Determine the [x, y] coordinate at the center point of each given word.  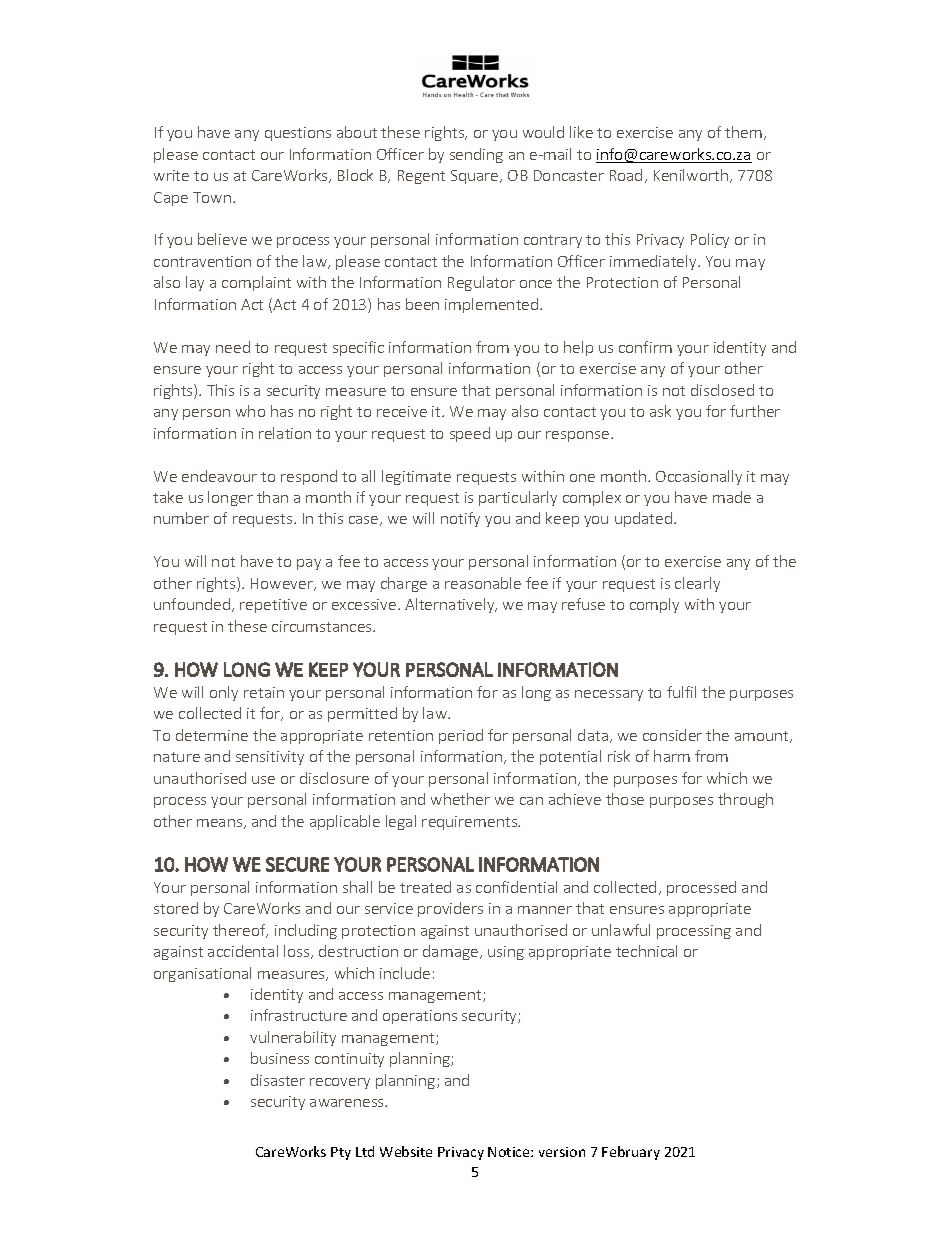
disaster [278, 1080]
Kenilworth [691, 175]
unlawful [621, 930]
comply [654, 605]
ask [660, 411]
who [250, 411]
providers [450, 909]
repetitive [273, 606]
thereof [240, 931]
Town [212, 197]
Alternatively [451, 605]
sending [476, 155]
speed [470, 434]
